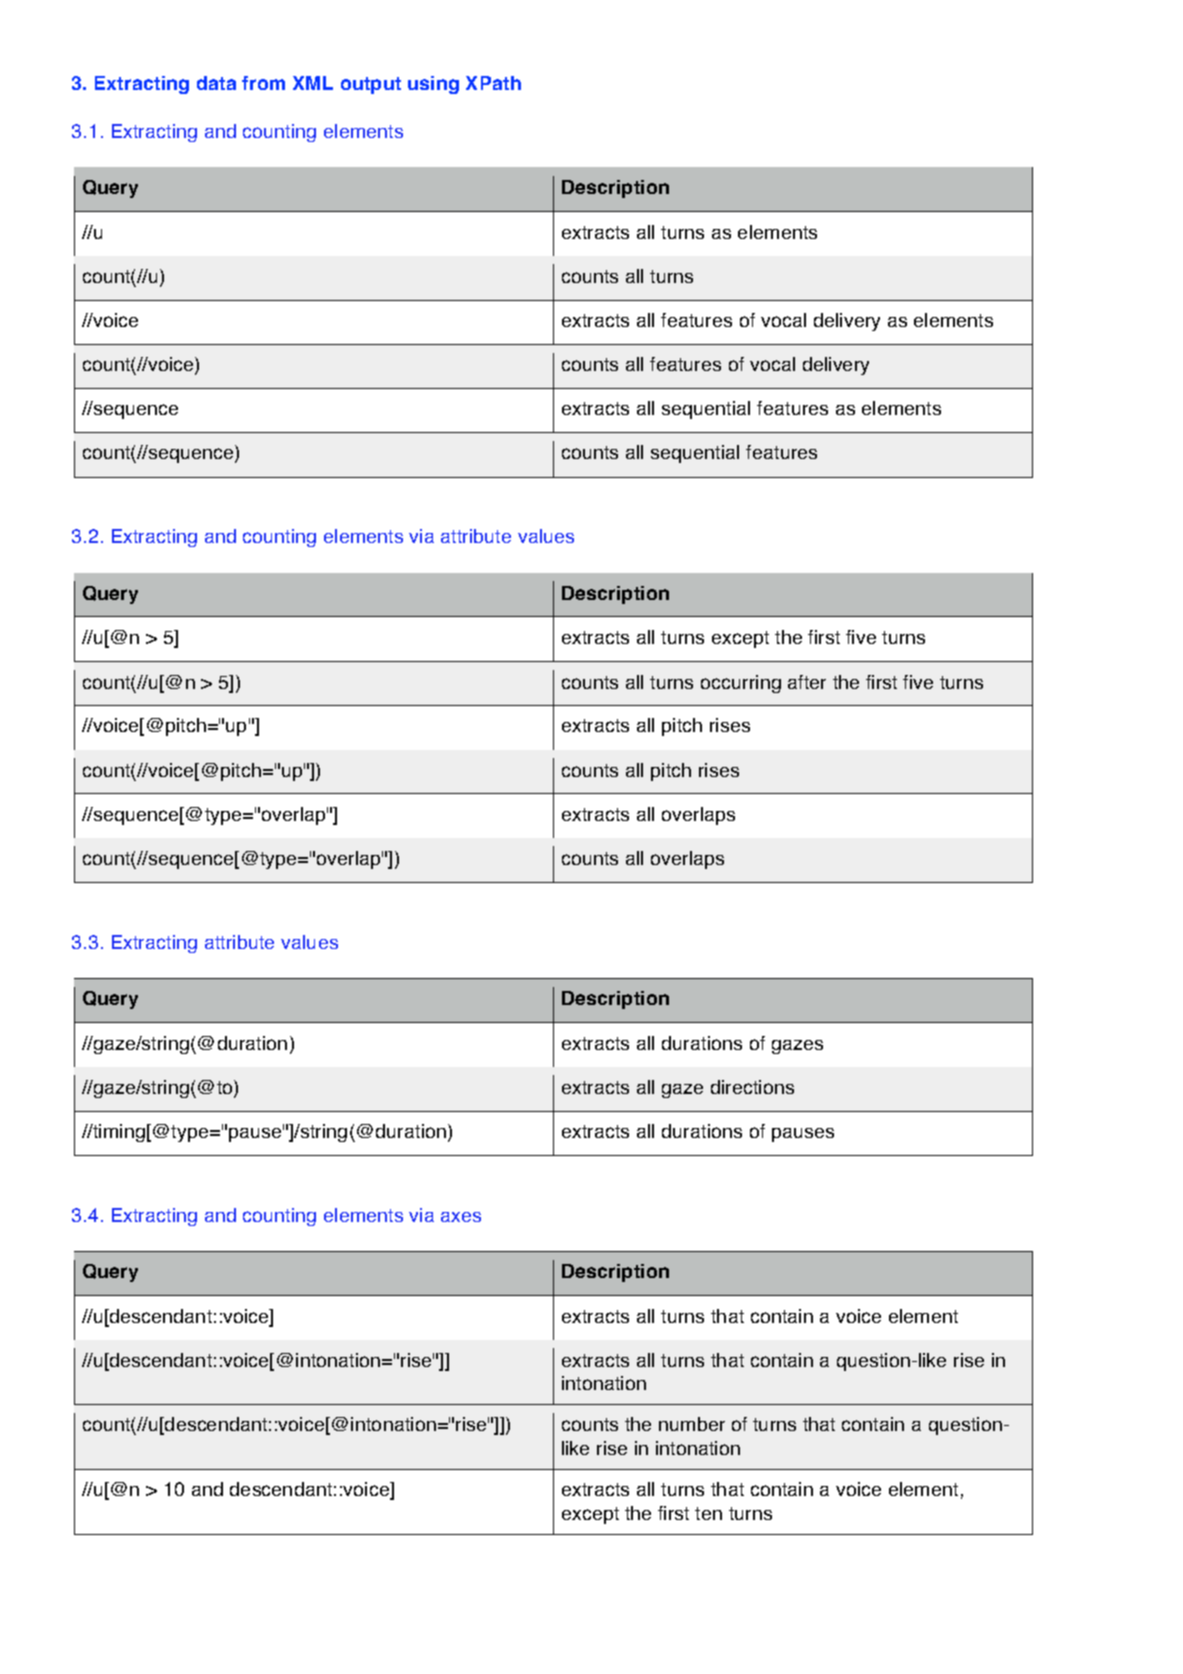 The width and height of the document is (1183, 1674). I want to click on occurring, so click(741, 684).
